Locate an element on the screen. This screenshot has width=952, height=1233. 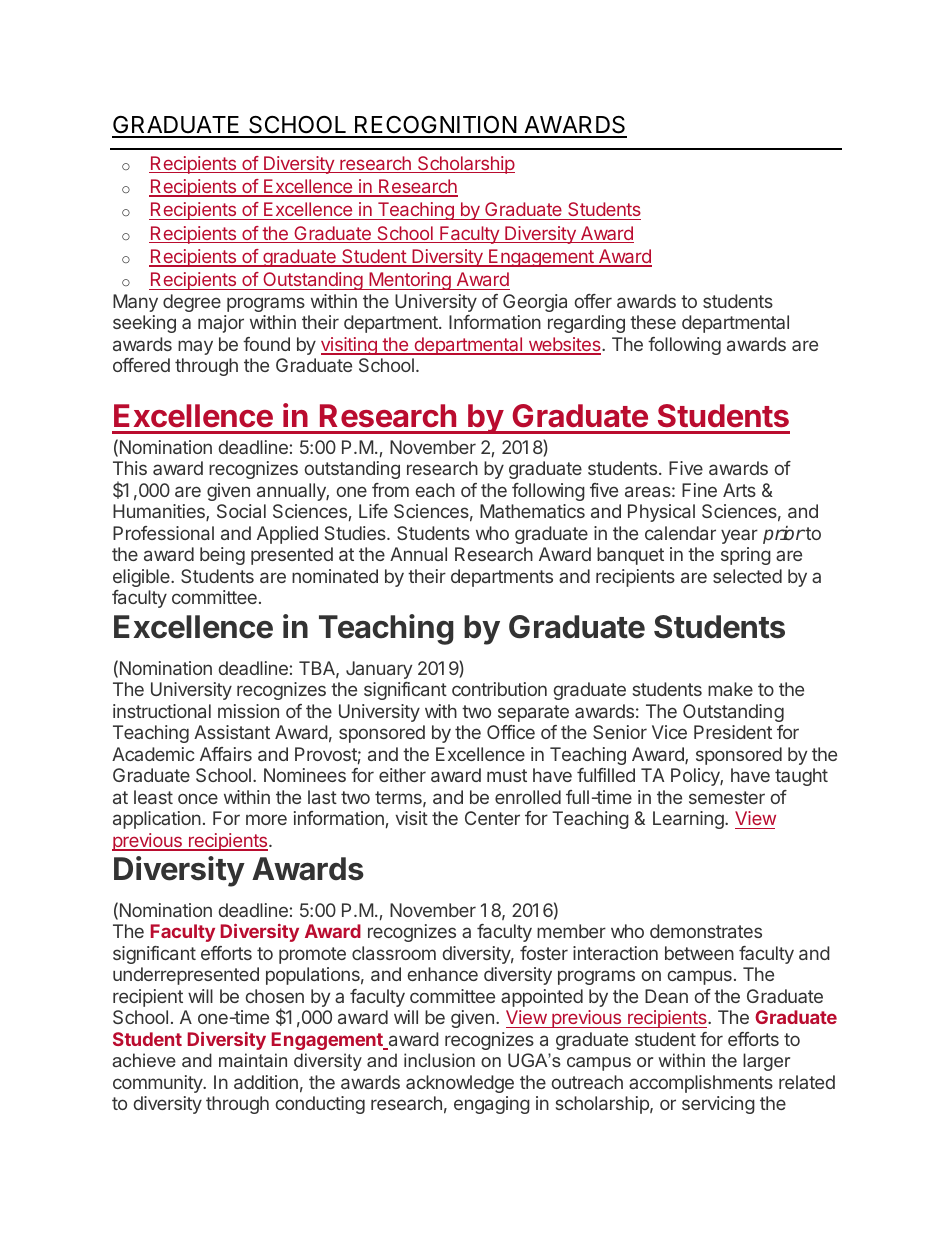
selected is located at coordinates (747, 576).
